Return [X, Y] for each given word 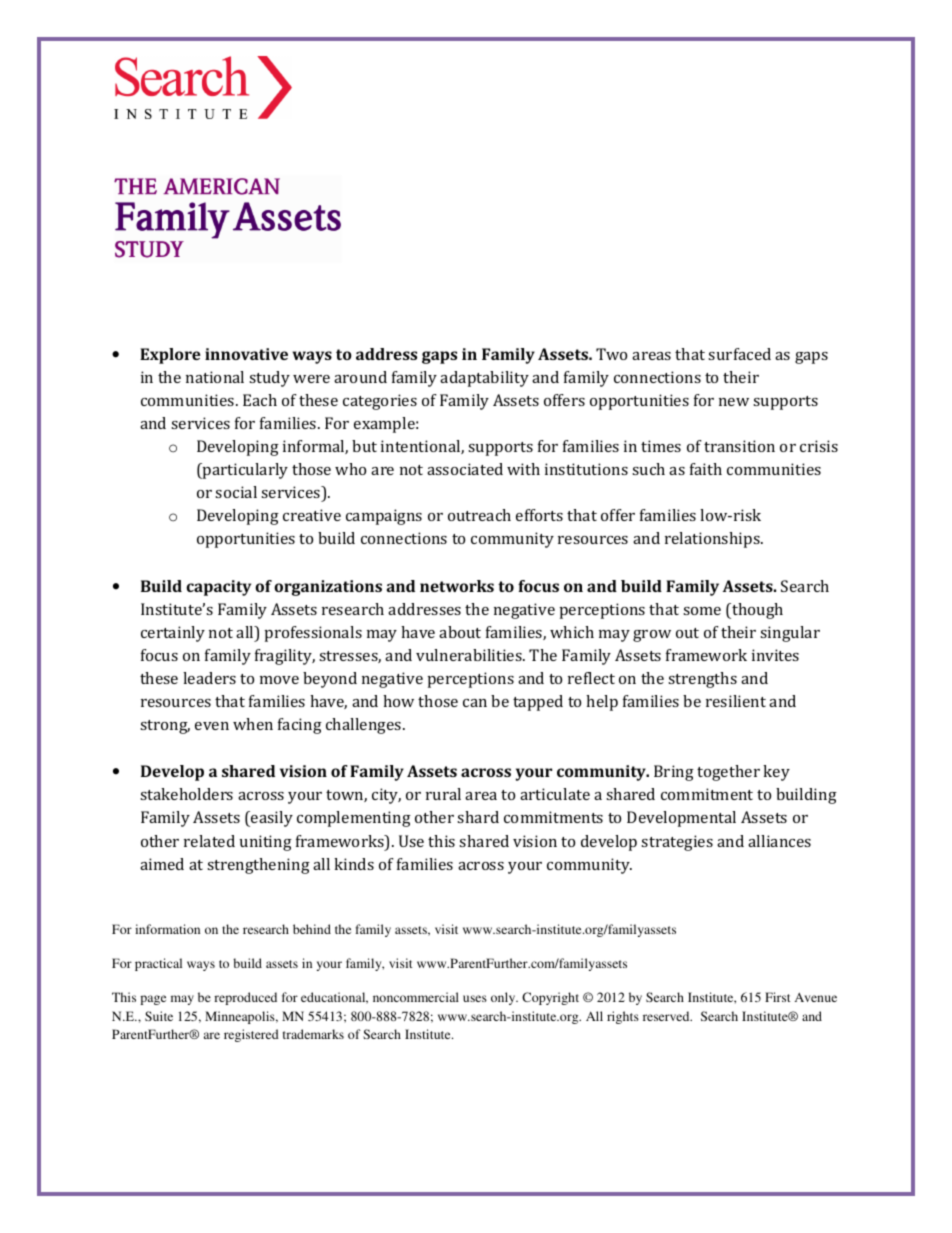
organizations [328, 588]
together [728, 773]
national [215, 377]
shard [478, 817]
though [756, 611]
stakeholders [186, 794]
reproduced [245, 998]
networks [457, 586]
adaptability [484, 379]
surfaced [739, 354]
